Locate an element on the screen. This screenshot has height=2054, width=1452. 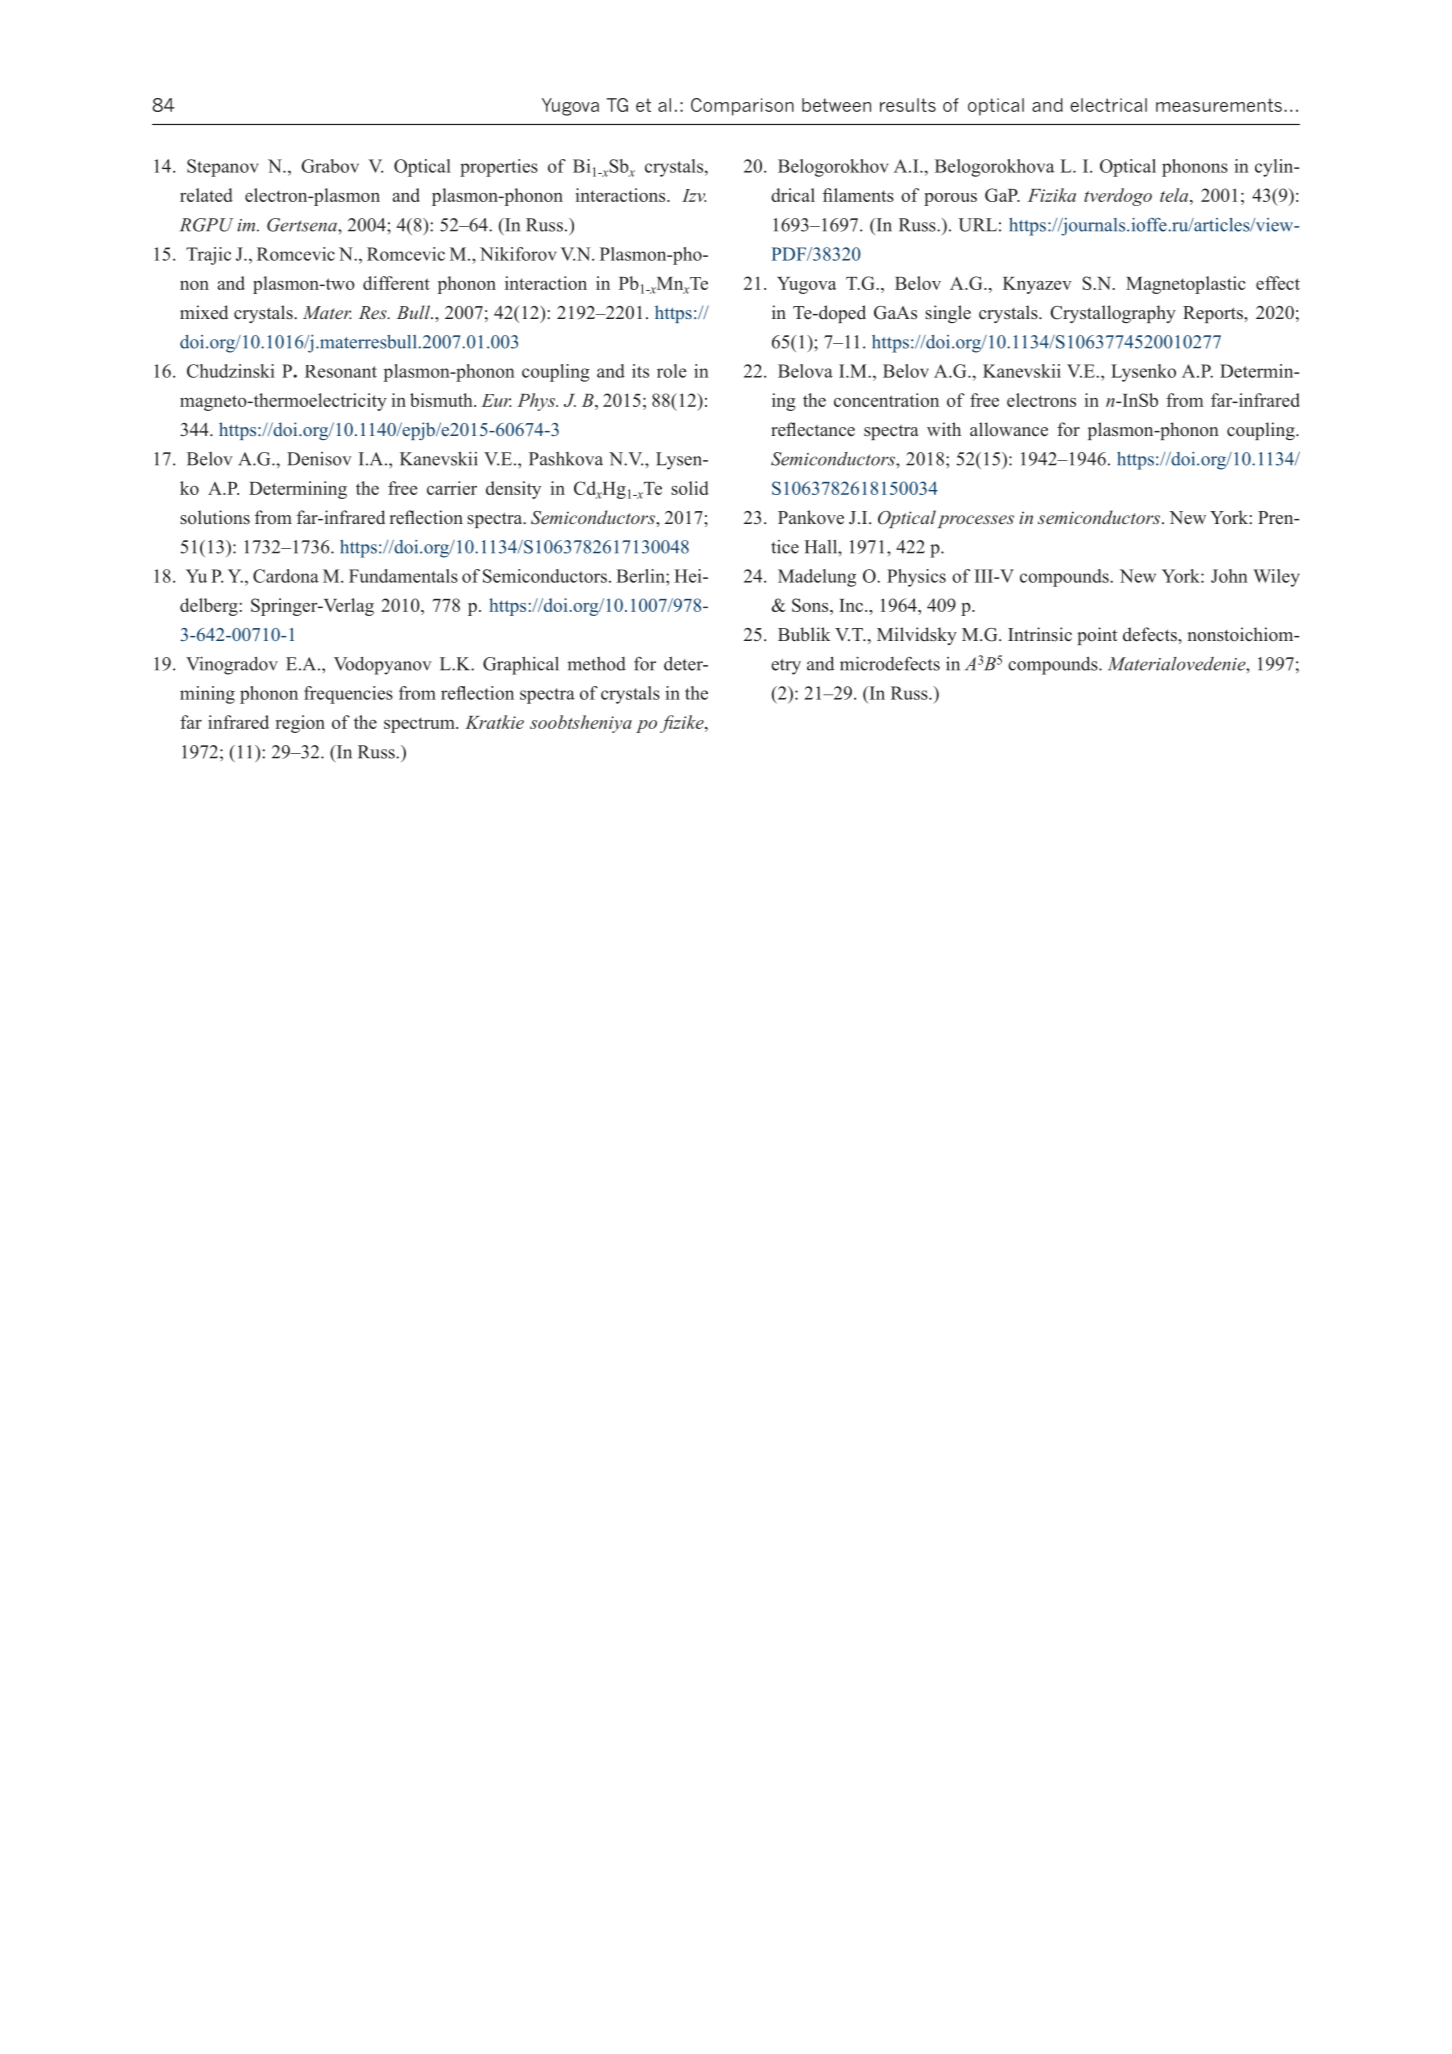
reflectance is located at coordinates (813, 429).
